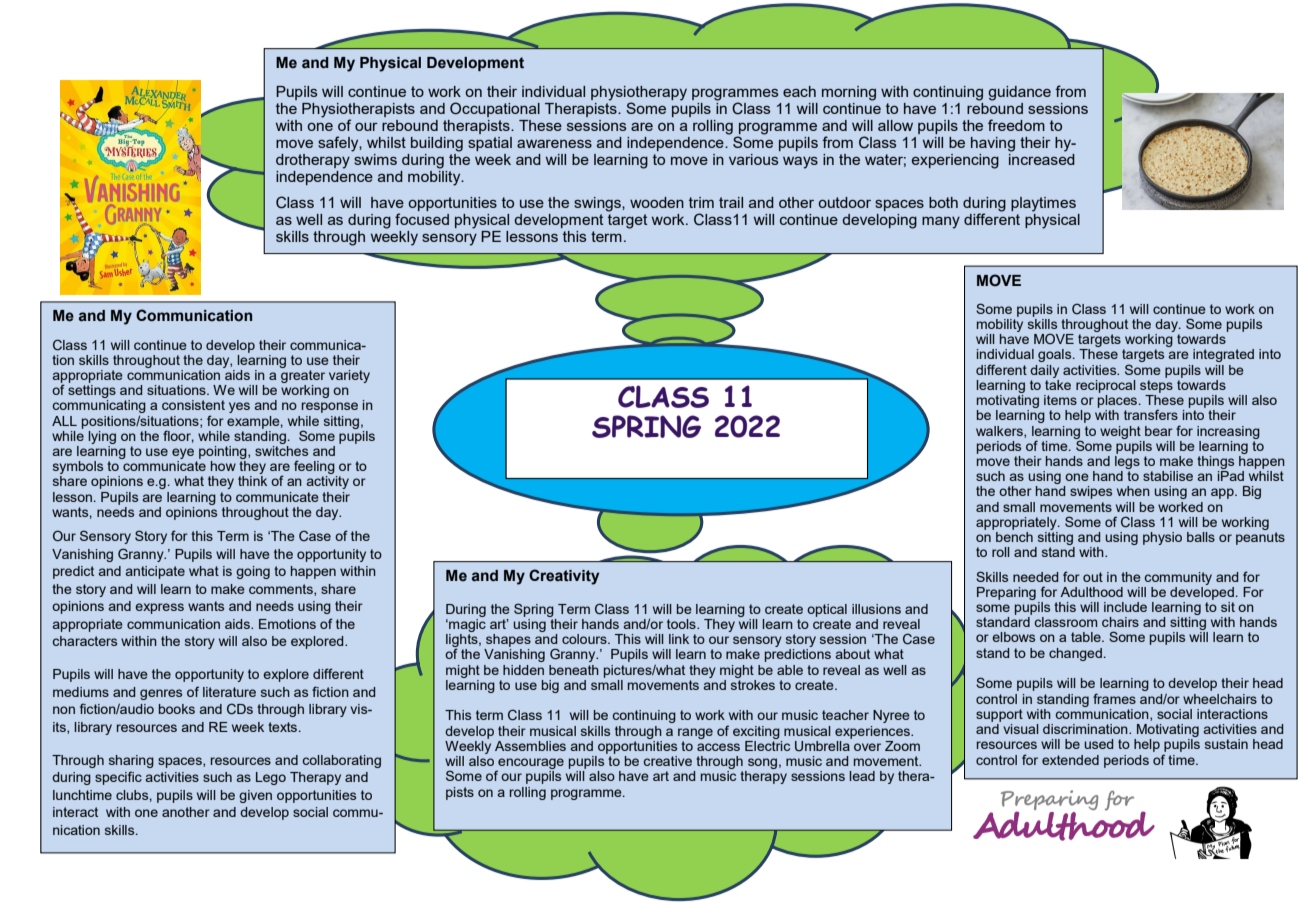 The width and height of the screenshot is (1308, 924). What do you see at coordinates (941, 223) in the screenshot?
I see `many` at bounding box center [941, 223].
